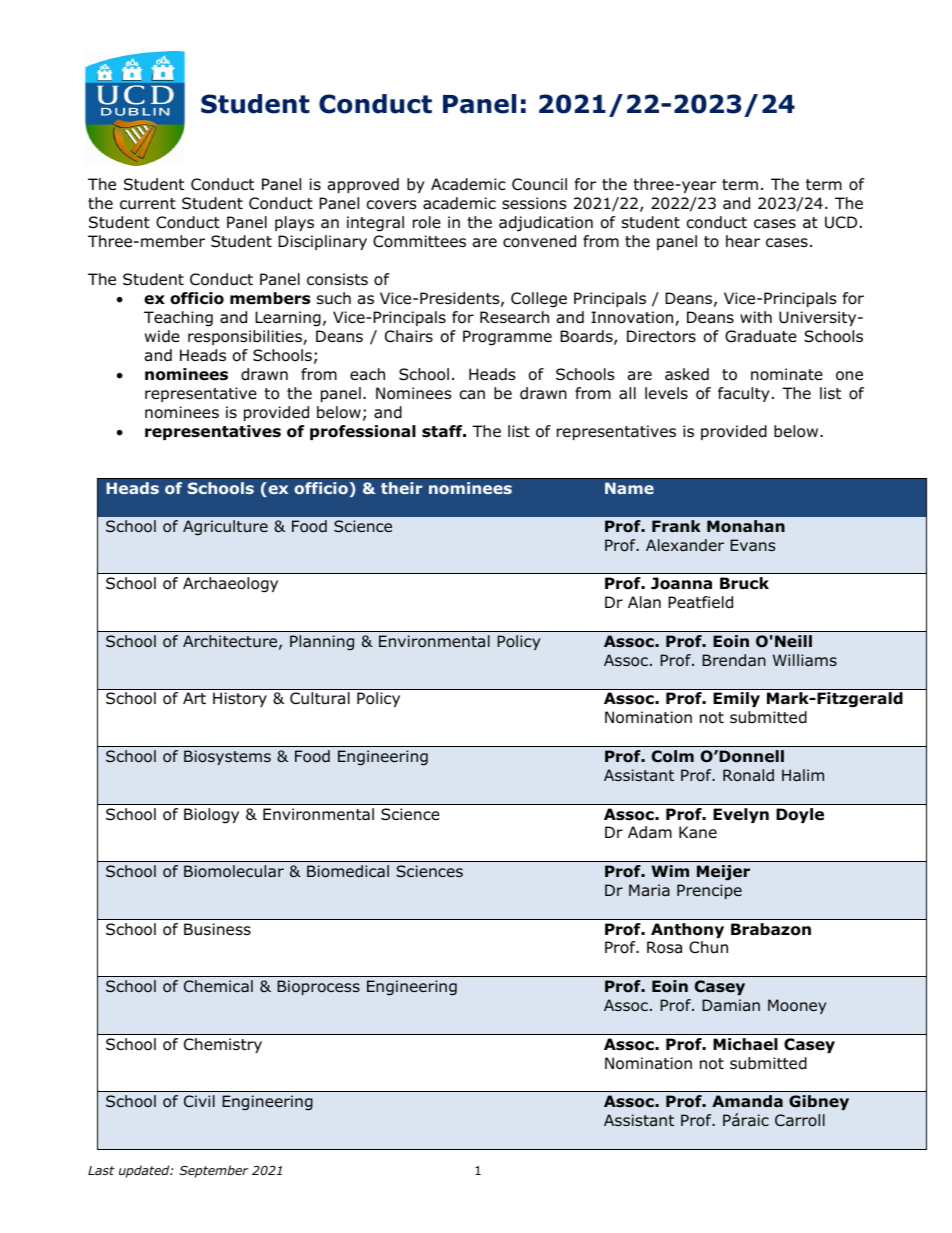 The image size is (952, 1233). Describe the element at coordinates (348, 871) in the screenshot. I see `Biomedical` at that location.
